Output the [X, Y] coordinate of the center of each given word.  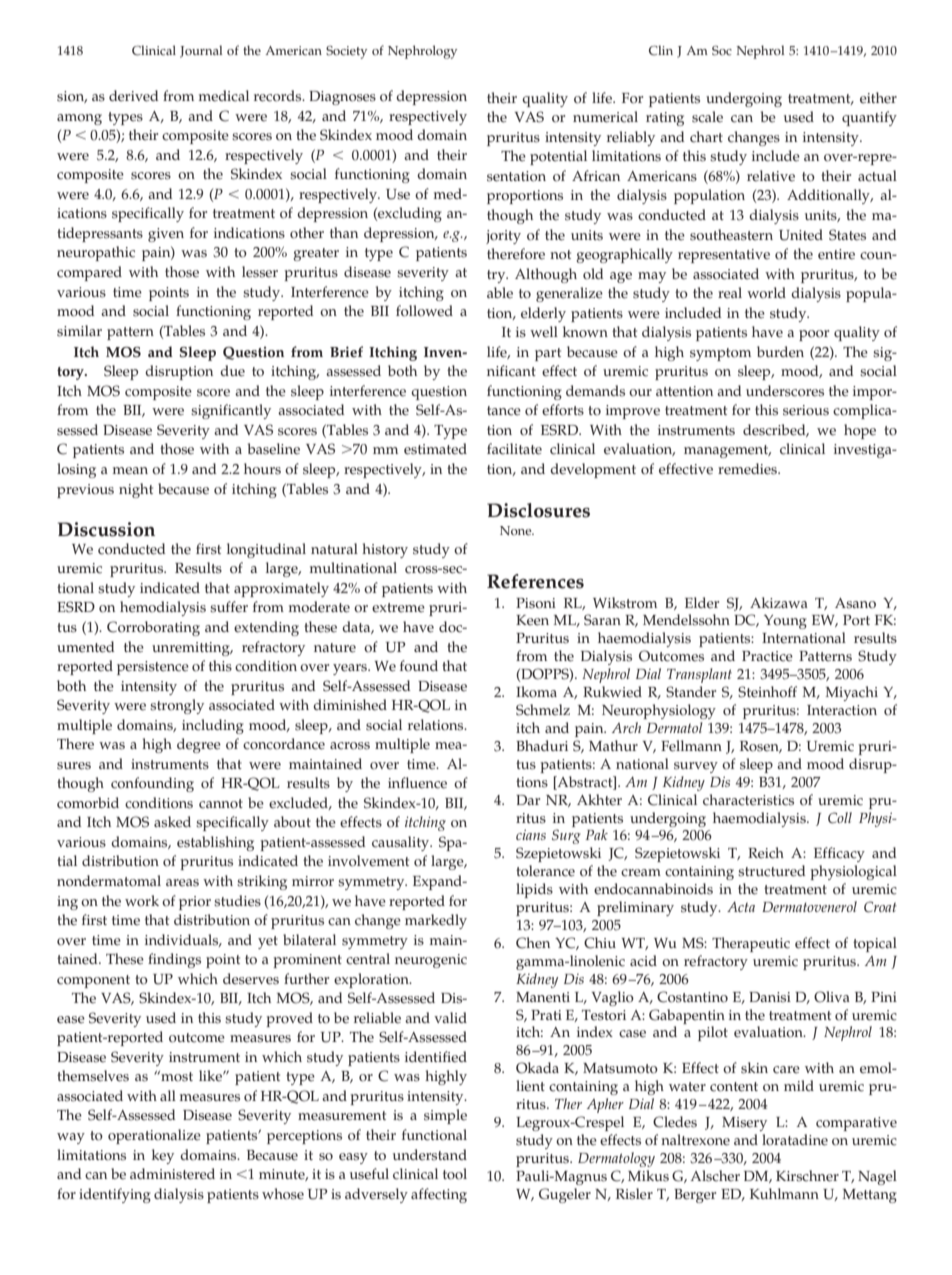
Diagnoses [342, 98]
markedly [436, 921]
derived [134, 96]
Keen [532, 620]
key [163, 1156]
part [548, 354]
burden [780, 352]
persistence [153, 668]
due [232, 371]
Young [785, 621]
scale [707, 117]
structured [772, 871]
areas [182, 883]
